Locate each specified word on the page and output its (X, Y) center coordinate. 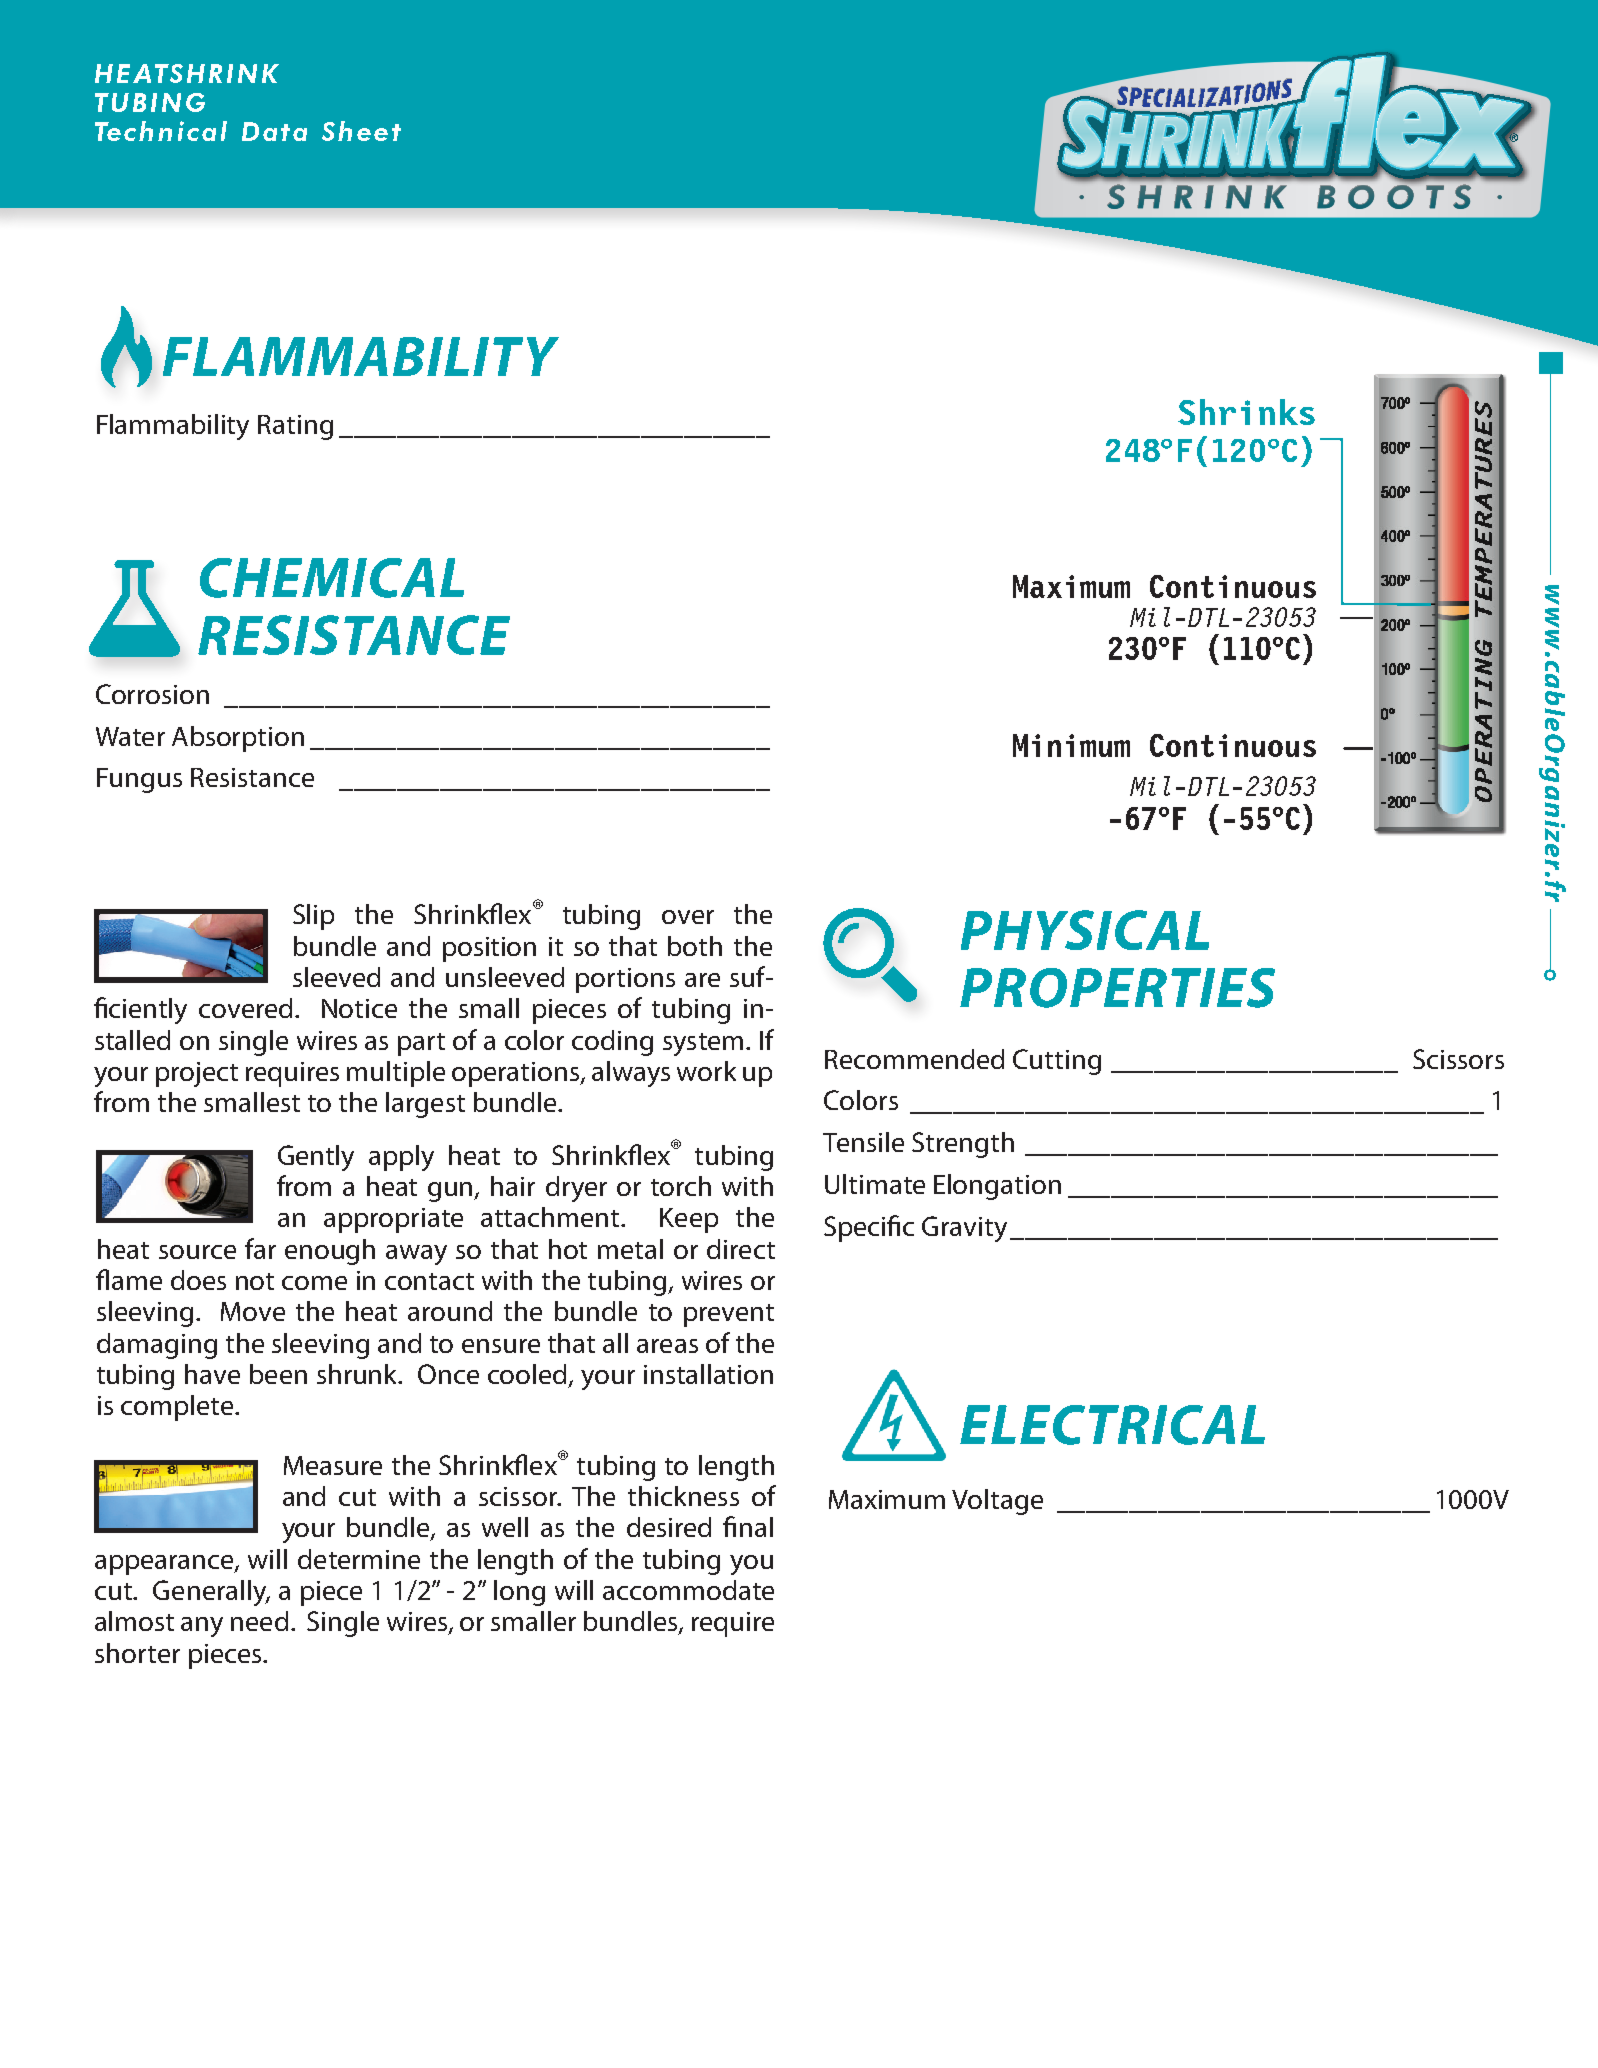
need (259, 1621)
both (695, 946)
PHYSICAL (1085, 930)
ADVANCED (191, 109)
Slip (313, 917)
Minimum (1071, 745)
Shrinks (1246, 412)
